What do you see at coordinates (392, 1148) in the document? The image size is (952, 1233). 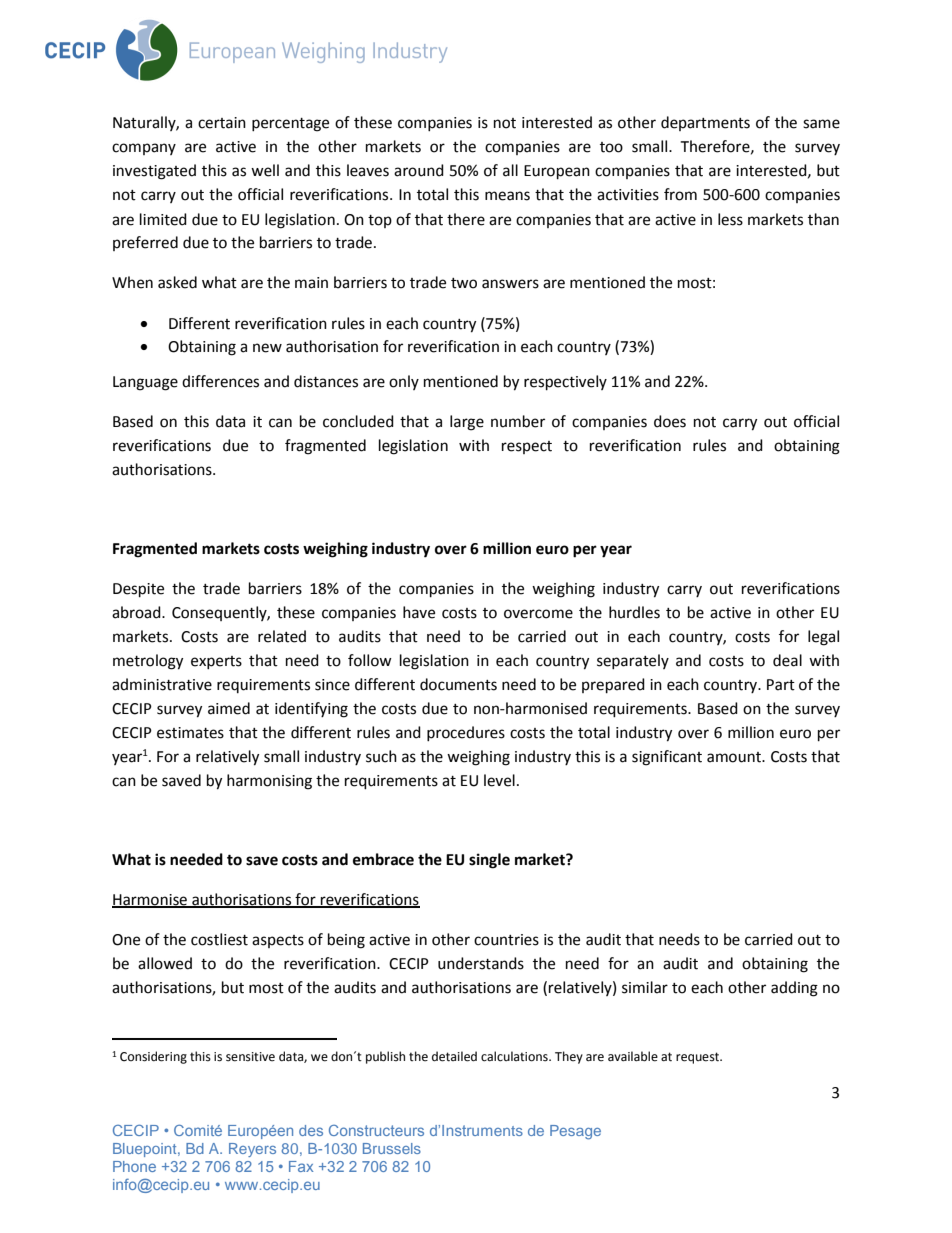 I see `Brussels` at bounding box center [392, 1148].
